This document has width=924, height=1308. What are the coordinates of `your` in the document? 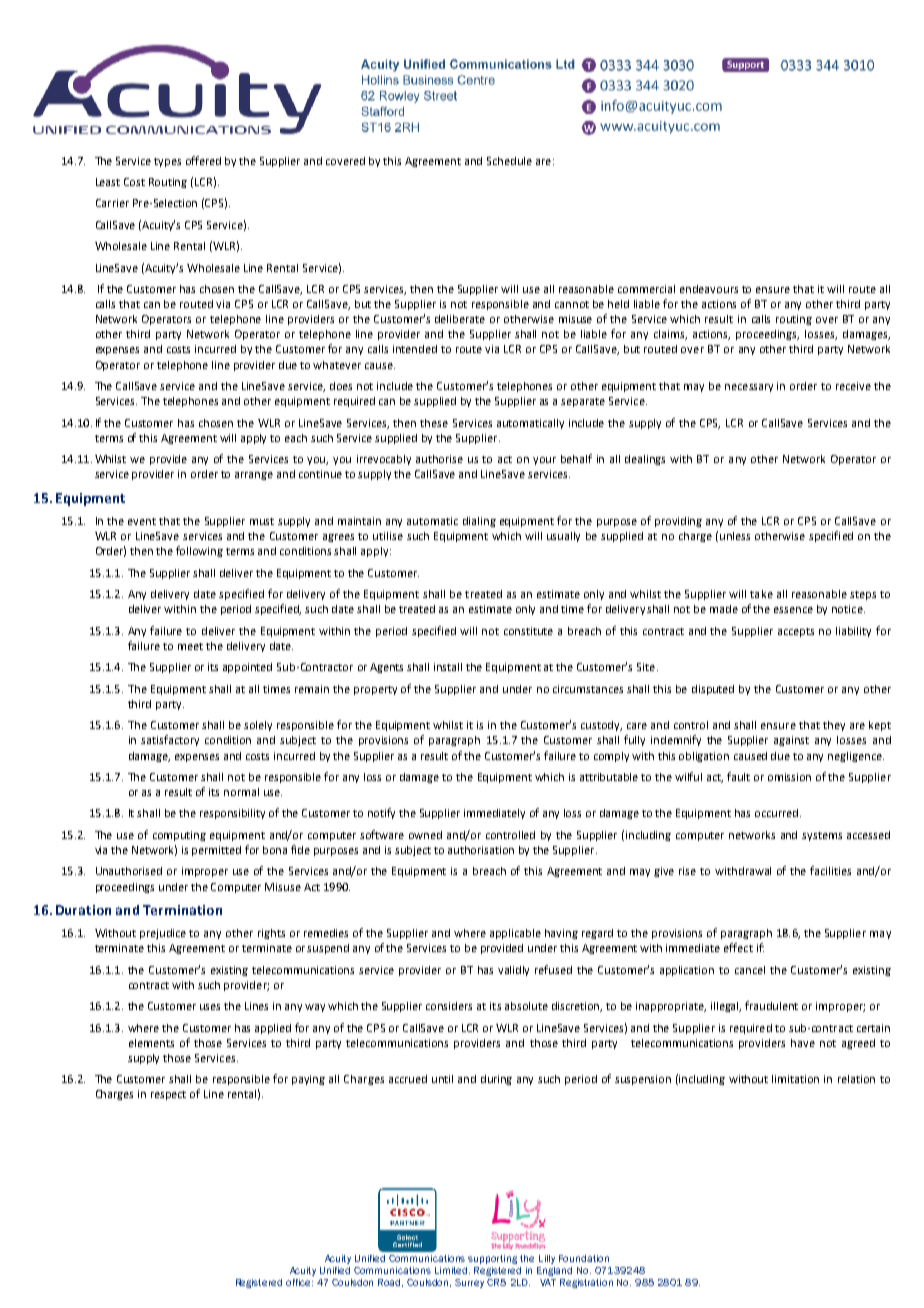 It's located at (544, 461).
